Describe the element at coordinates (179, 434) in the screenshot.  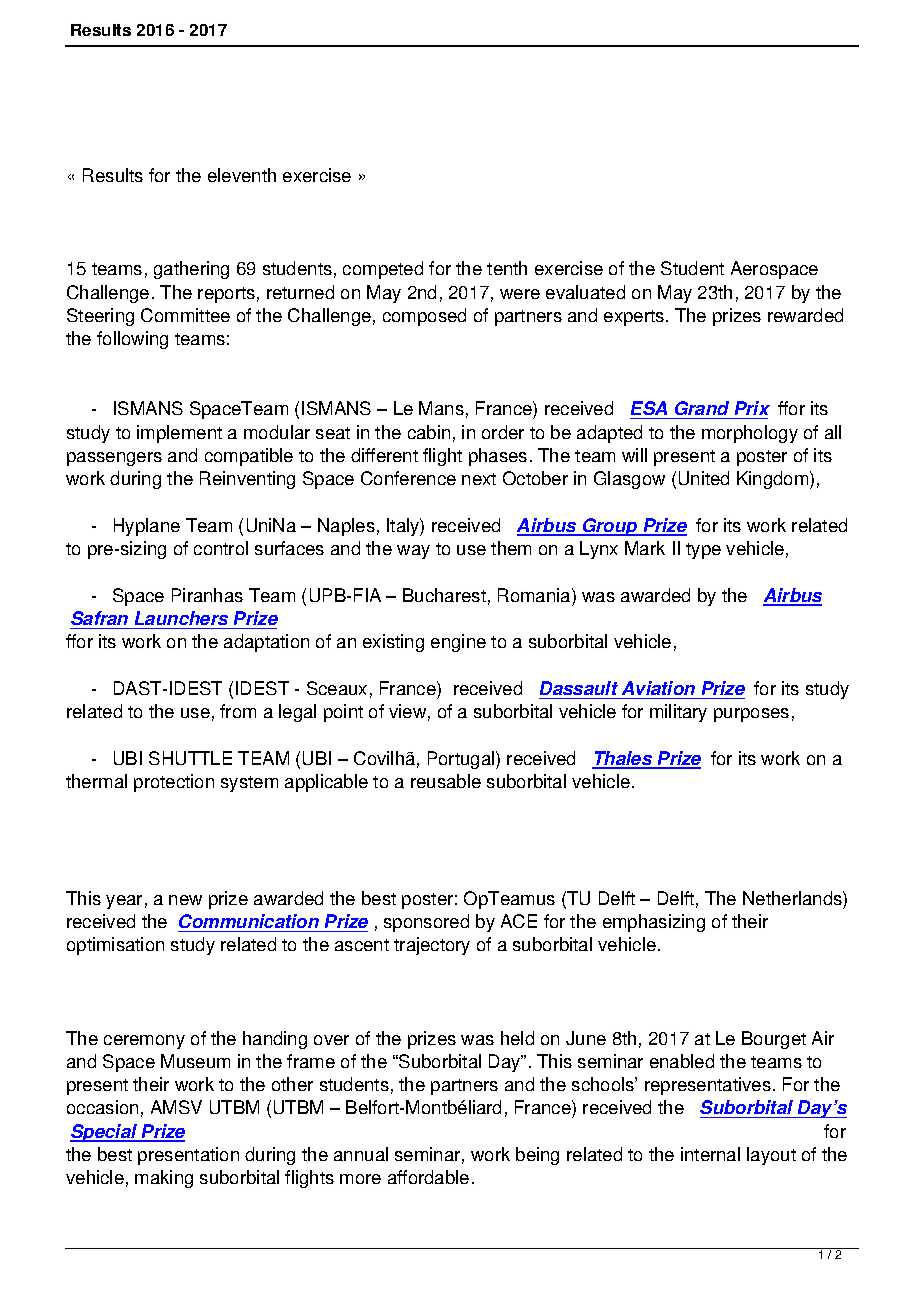
I see `implement` at that location.
